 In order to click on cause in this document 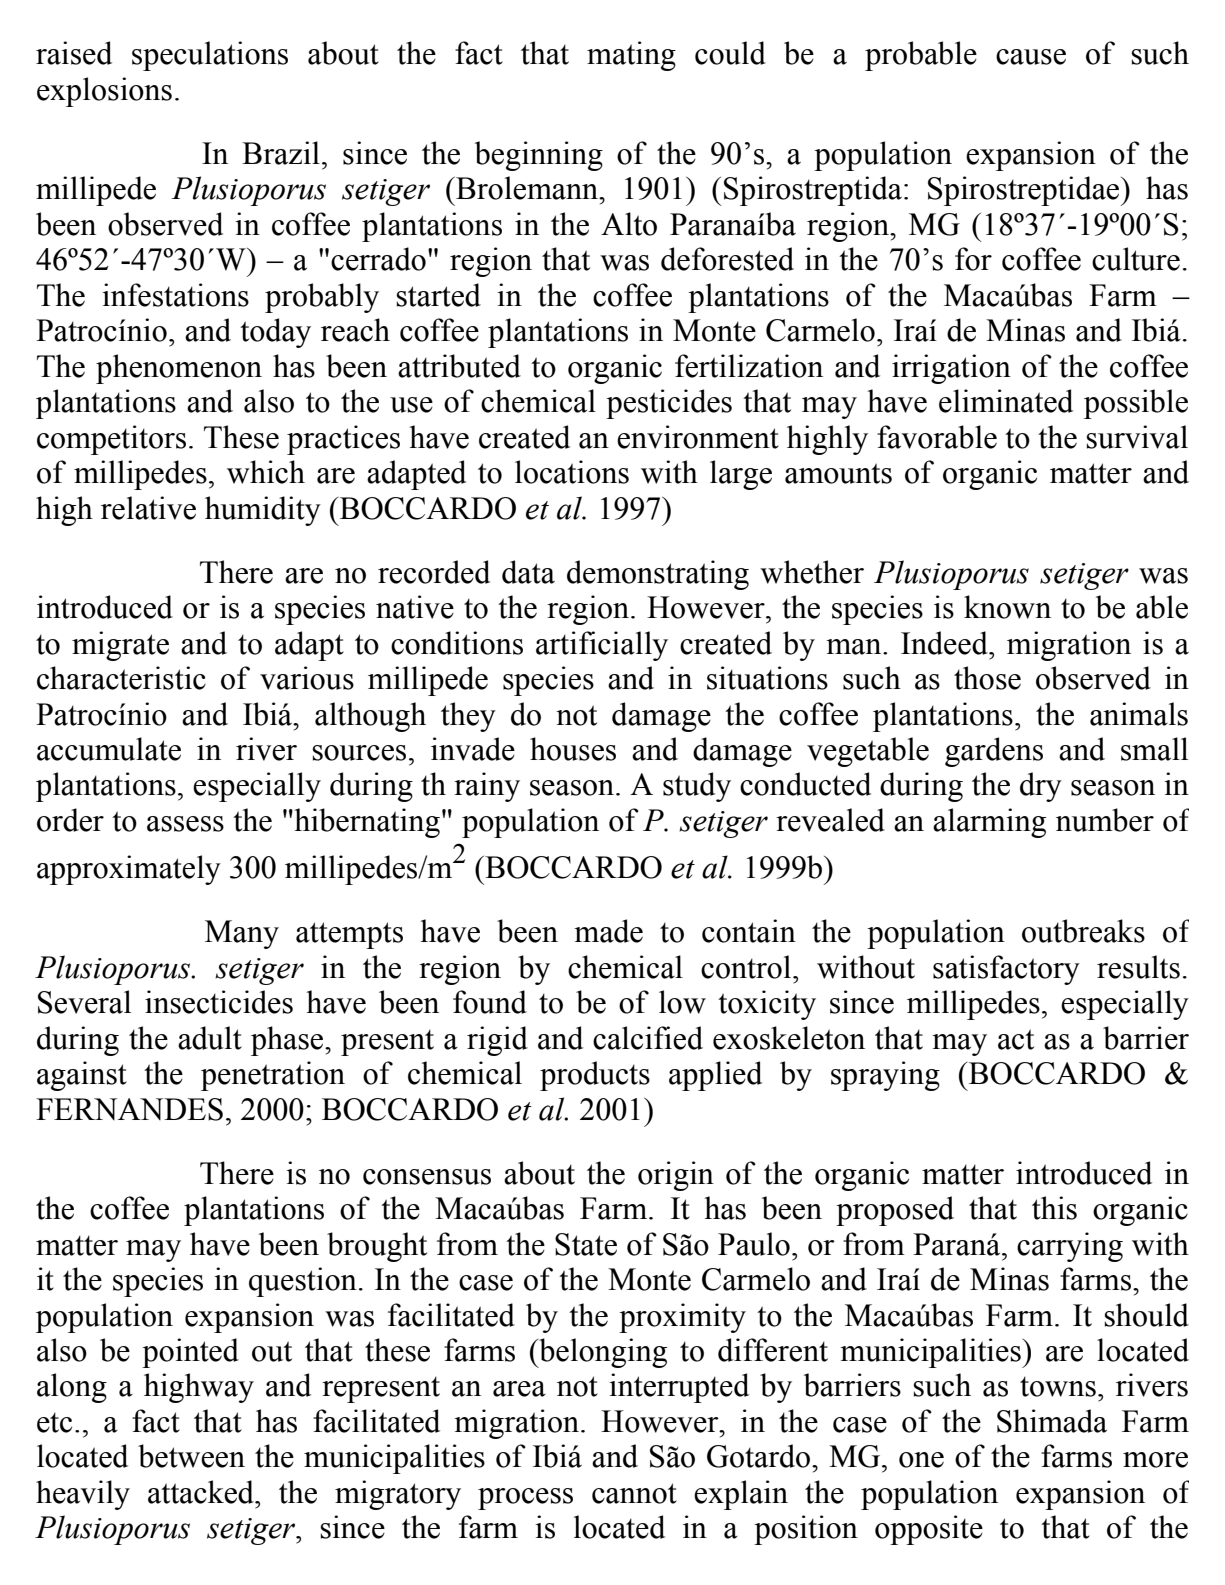, I will do `click(1031, 57)`.
